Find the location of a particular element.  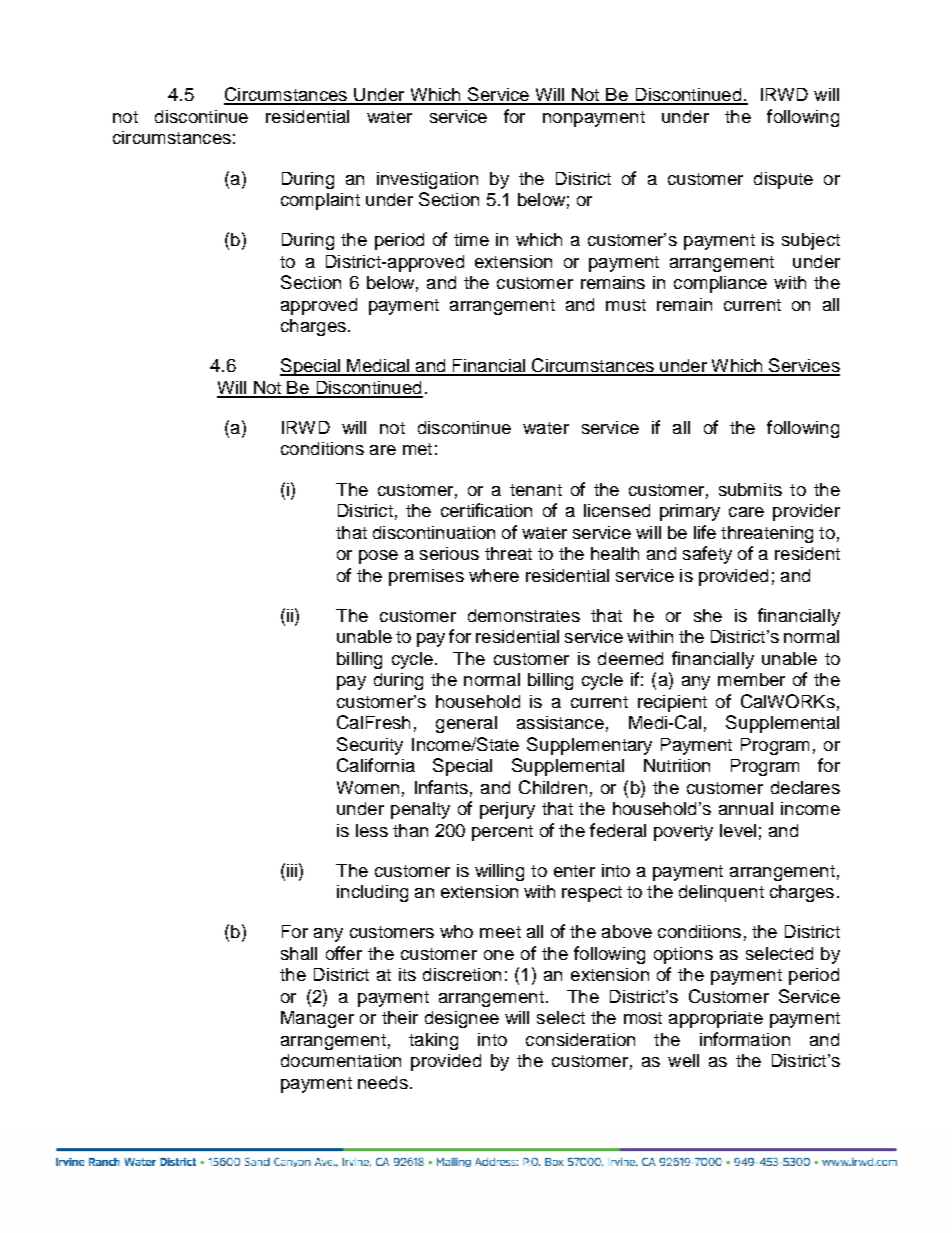

complaint is located at coordinates (320, 201).
